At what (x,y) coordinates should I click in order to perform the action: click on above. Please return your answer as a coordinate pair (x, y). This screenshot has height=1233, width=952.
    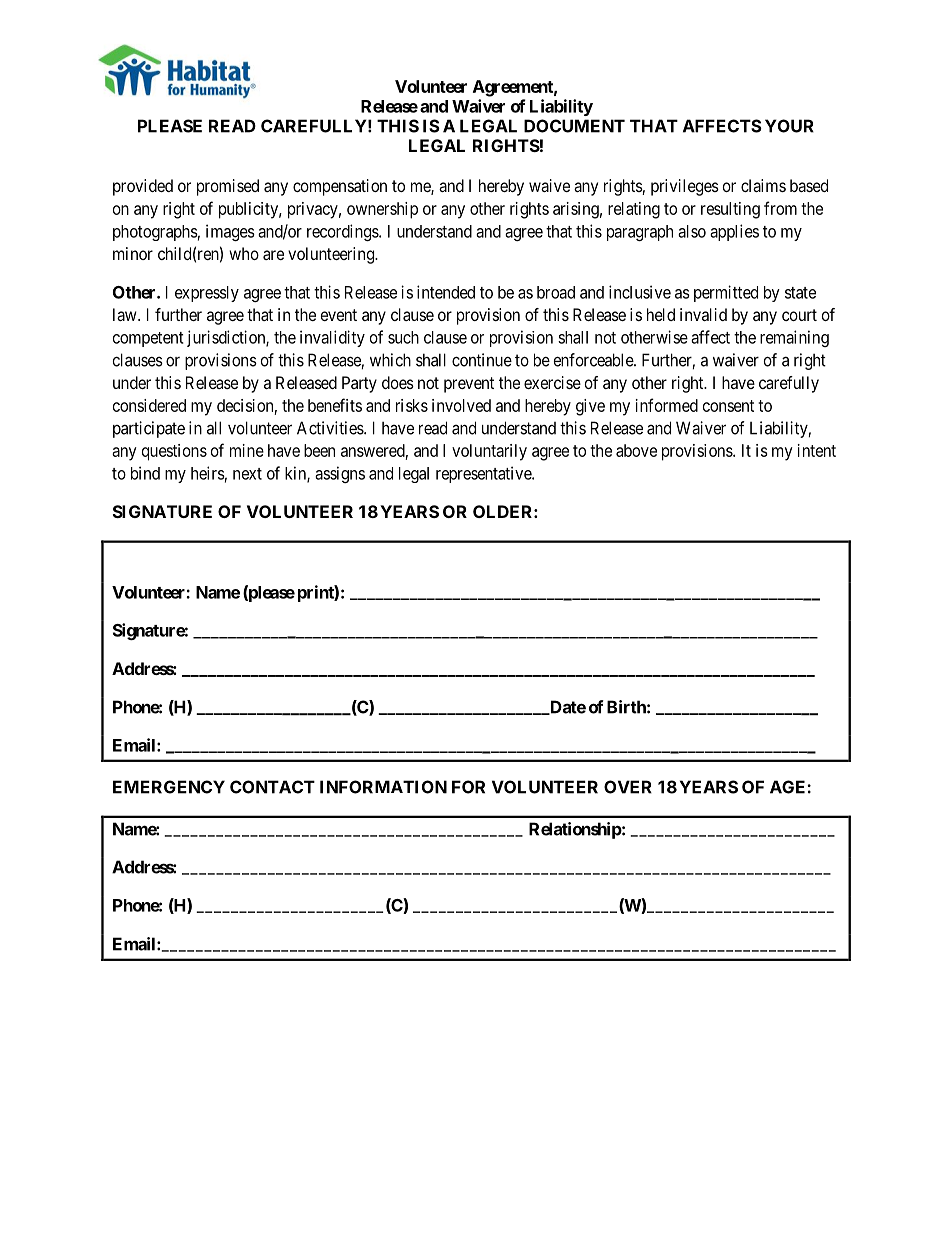
    Looking at the image, I should click on (636, 450).
